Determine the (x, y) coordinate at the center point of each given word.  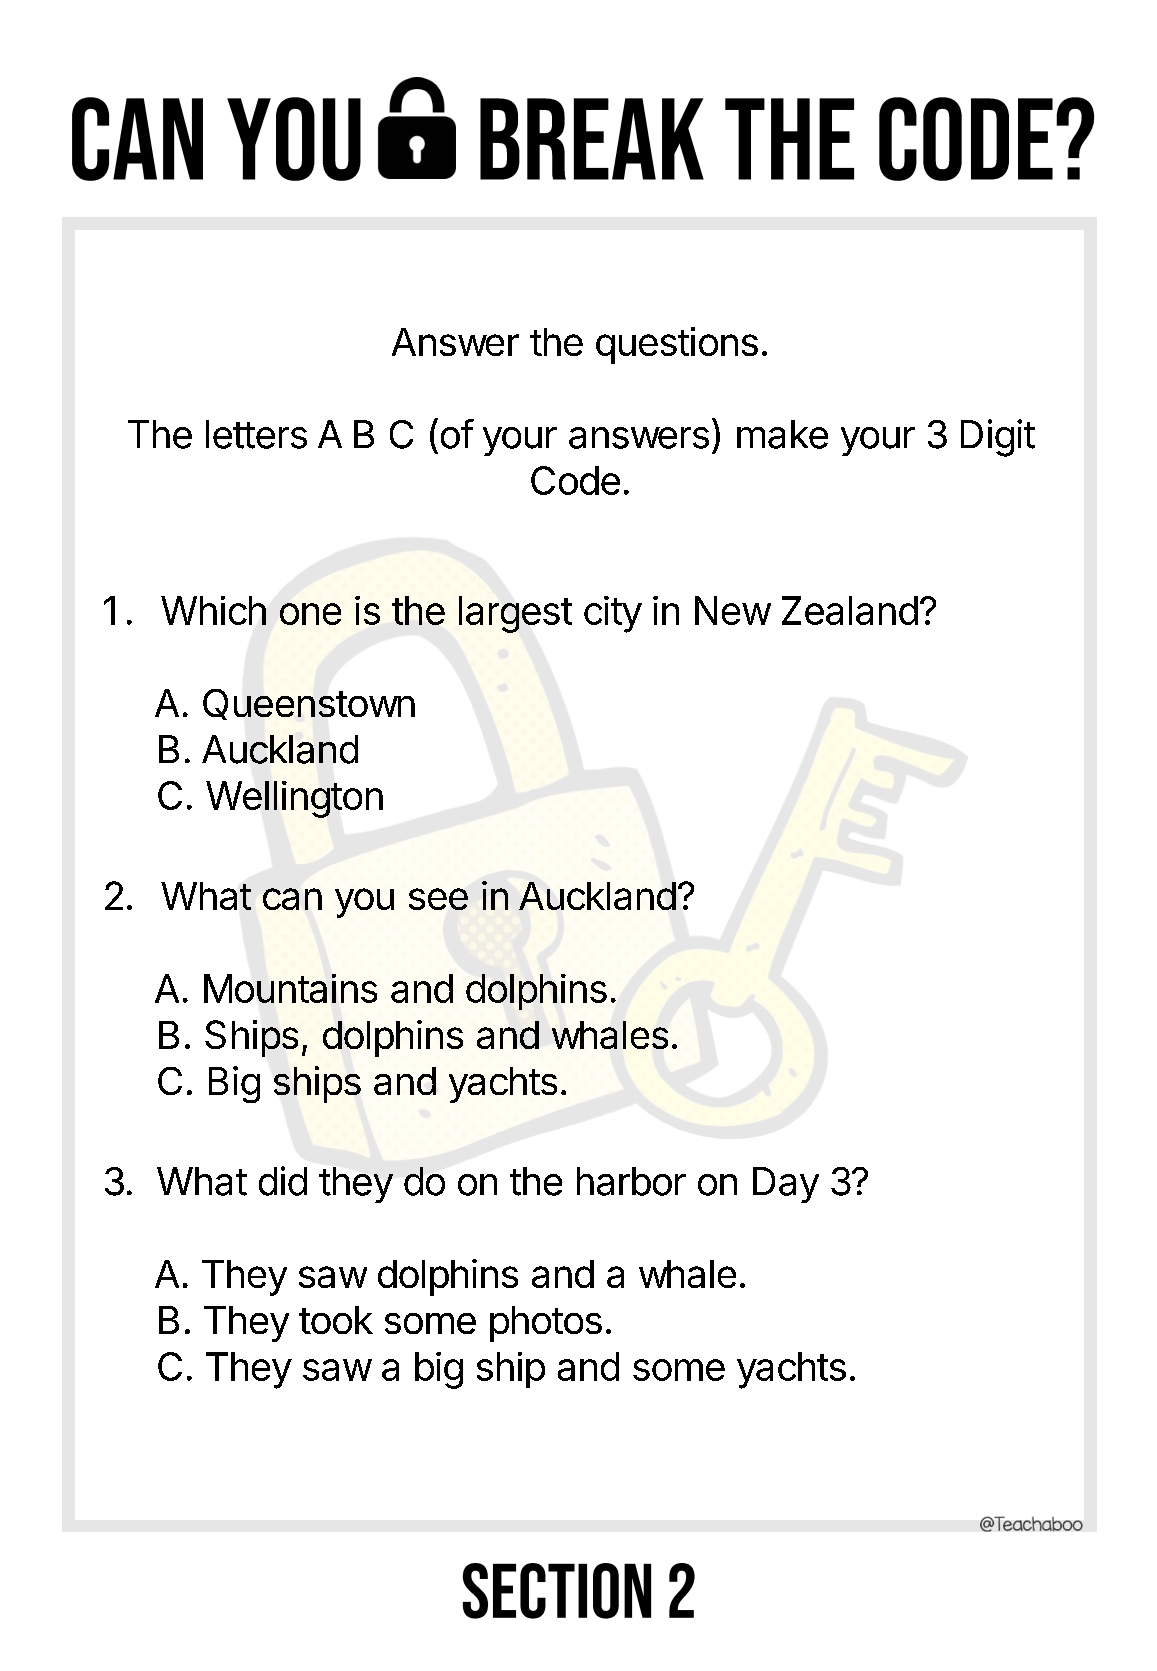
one (310, 614)
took (336, 1320)
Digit (998, 438)
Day (786, 1185)
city (613, 614)
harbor (631, 1181)
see (438, 899)
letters (256, 434)
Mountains (290, 988)
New (733, 610)
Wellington (294, 799)
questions (677, 345)
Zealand (850, 610)
